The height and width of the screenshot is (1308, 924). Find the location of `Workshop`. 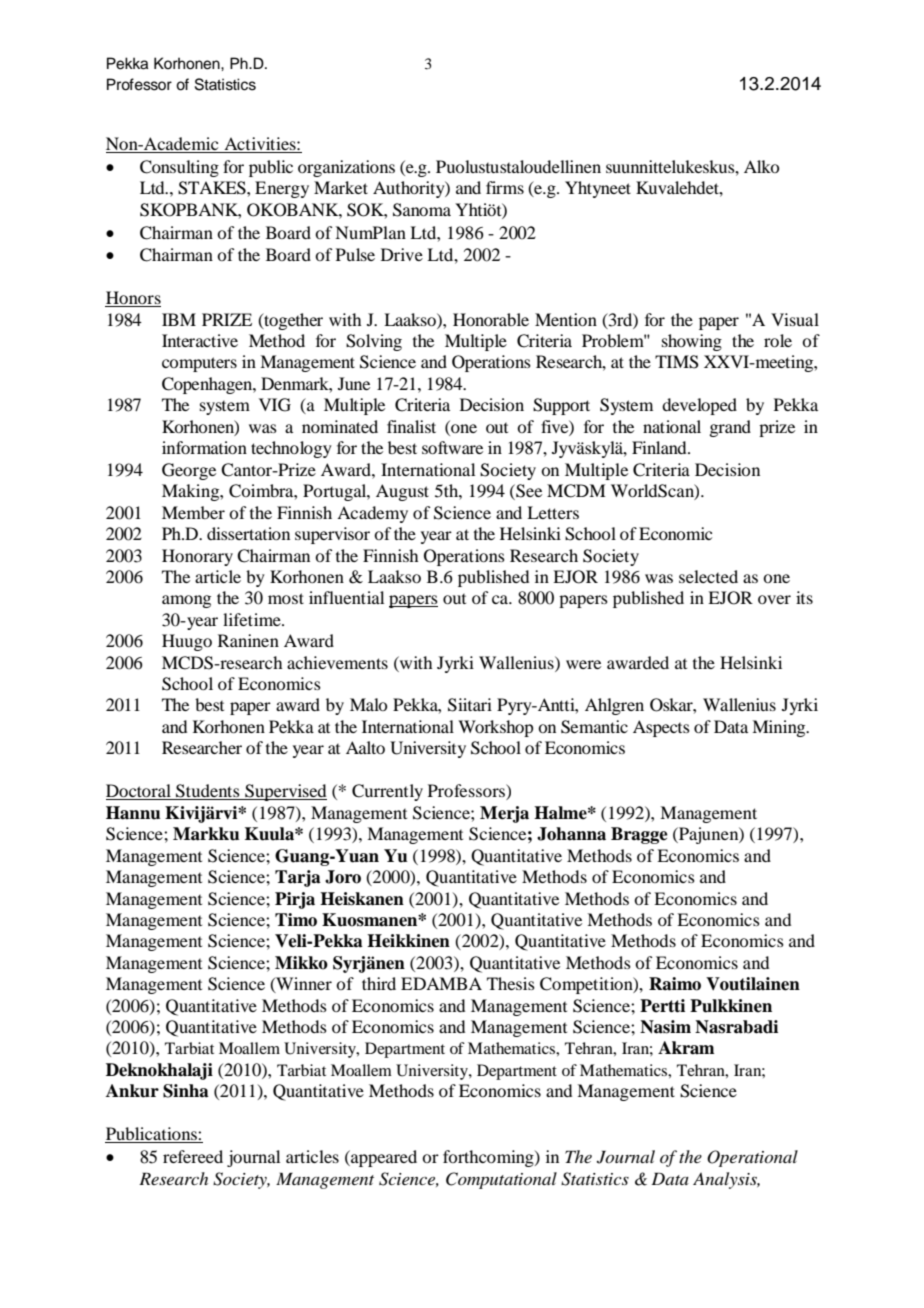

Workshop is located at coordinates (495, 728).
